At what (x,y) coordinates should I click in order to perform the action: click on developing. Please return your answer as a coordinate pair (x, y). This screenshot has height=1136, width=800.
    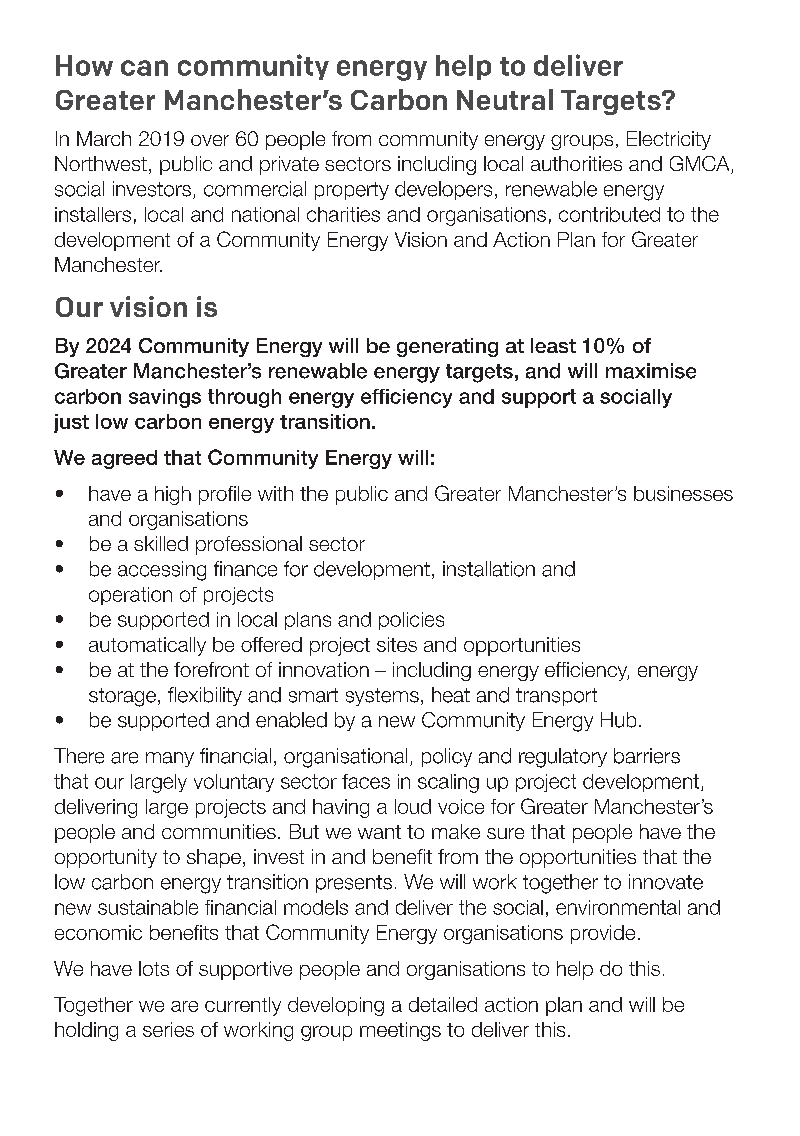
    Looking at the image, I should click on (336, 1006).
